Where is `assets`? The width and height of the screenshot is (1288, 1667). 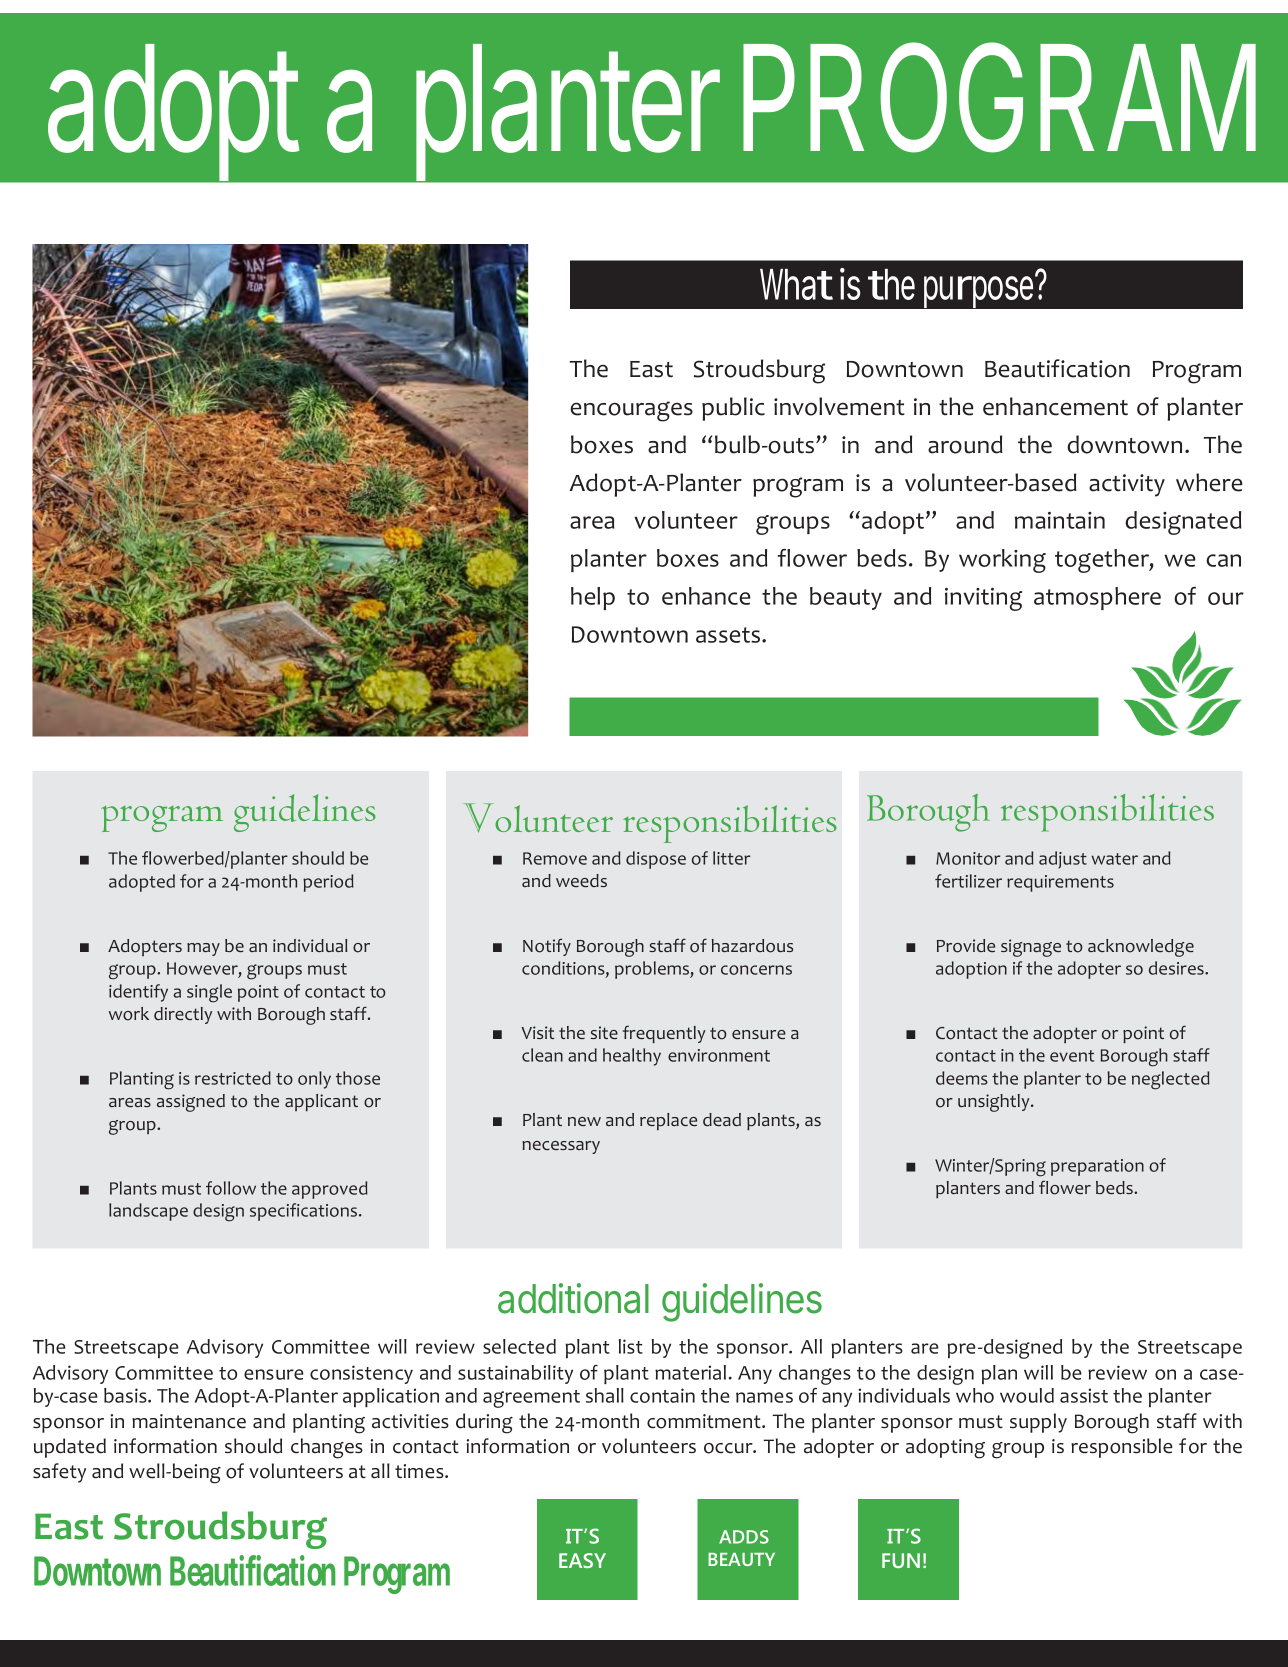 assets is located at coordinates (729, 635).
